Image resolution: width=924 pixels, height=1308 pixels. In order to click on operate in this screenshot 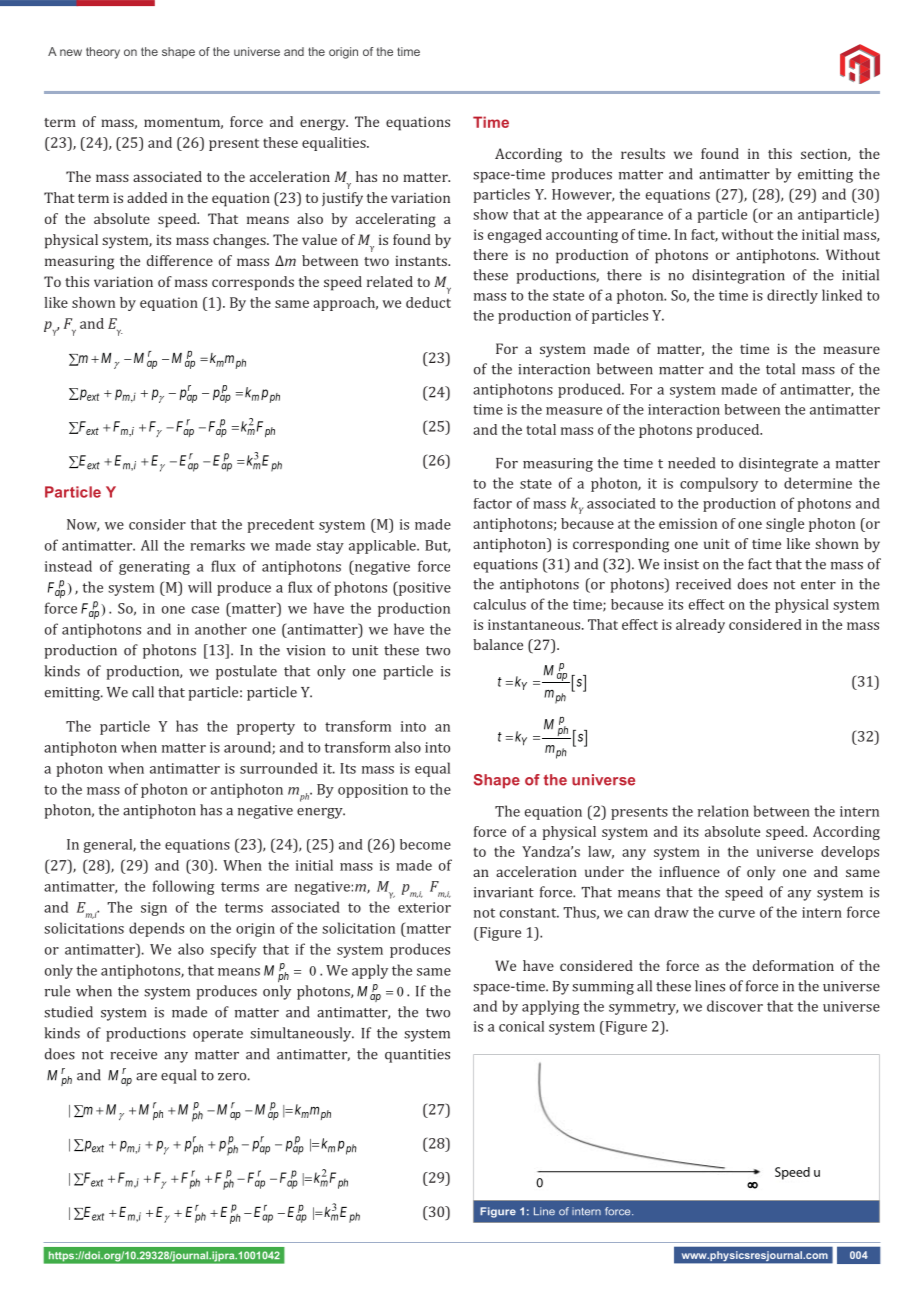, I will do `click(218, 1035)`.
